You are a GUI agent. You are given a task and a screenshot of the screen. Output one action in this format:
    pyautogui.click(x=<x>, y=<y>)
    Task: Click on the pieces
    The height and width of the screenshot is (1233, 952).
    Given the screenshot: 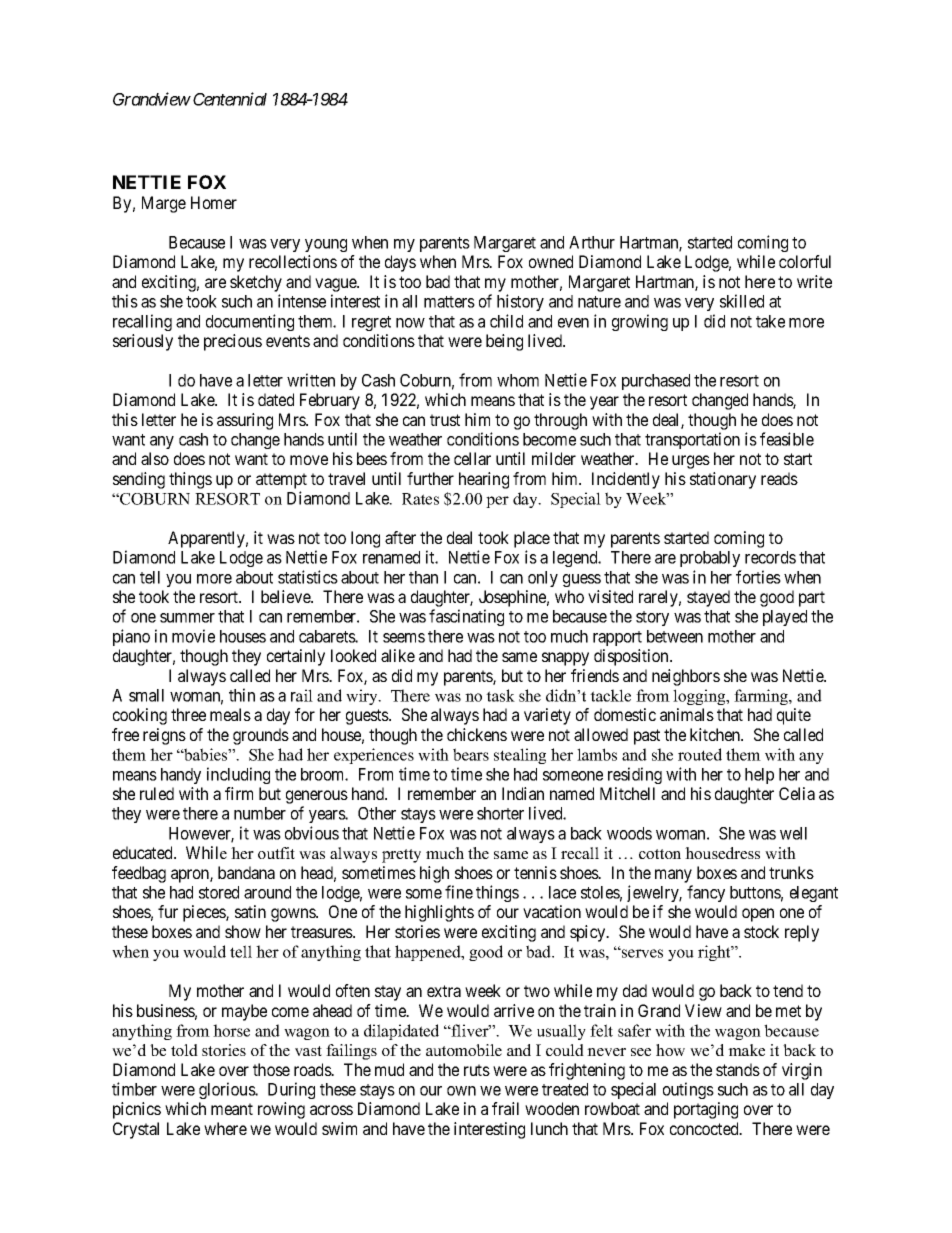 What is the action you would take?
    pyautogui.click(x=205, y=913)
